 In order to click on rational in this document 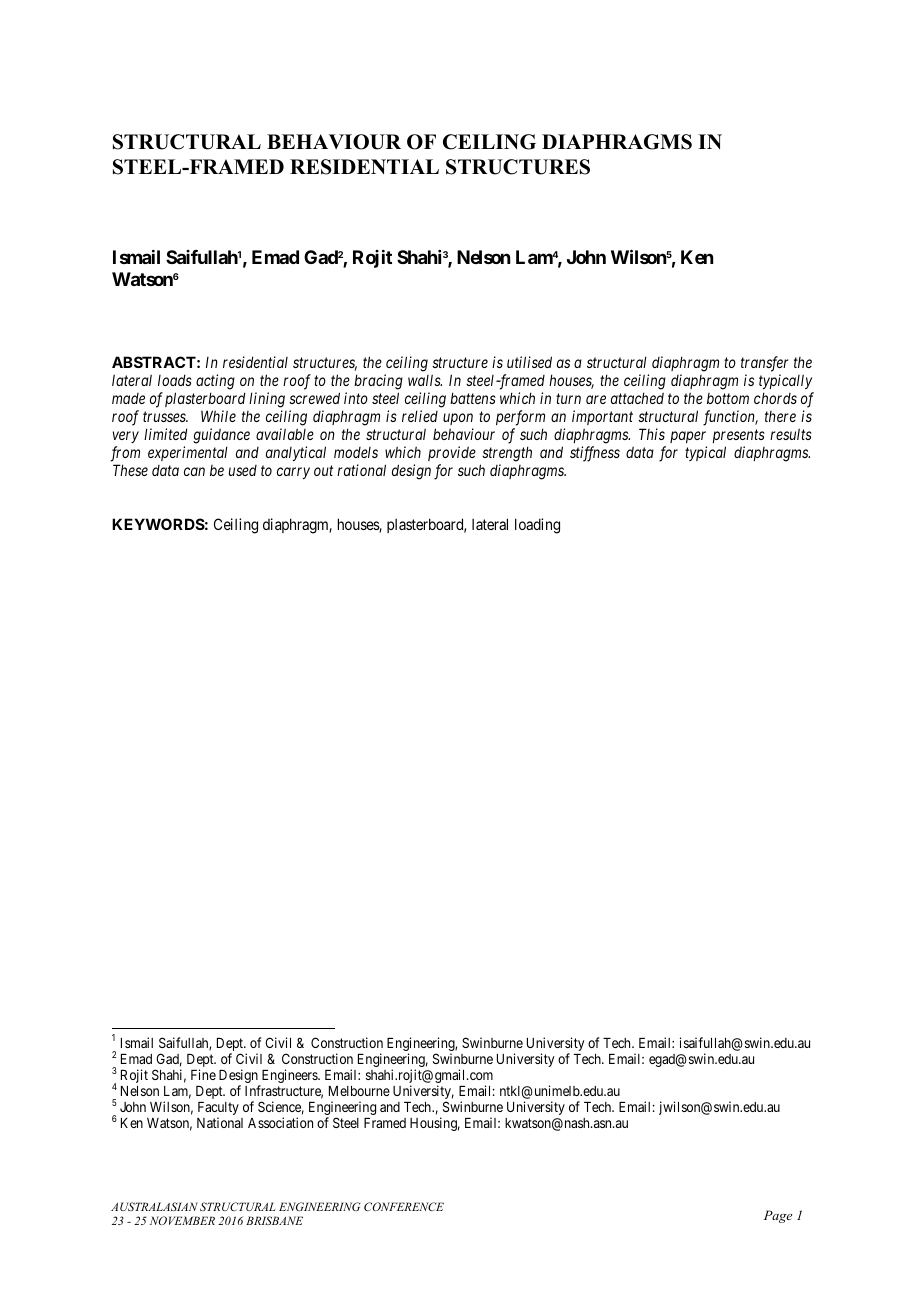, I will do `click(361, 470)`.
